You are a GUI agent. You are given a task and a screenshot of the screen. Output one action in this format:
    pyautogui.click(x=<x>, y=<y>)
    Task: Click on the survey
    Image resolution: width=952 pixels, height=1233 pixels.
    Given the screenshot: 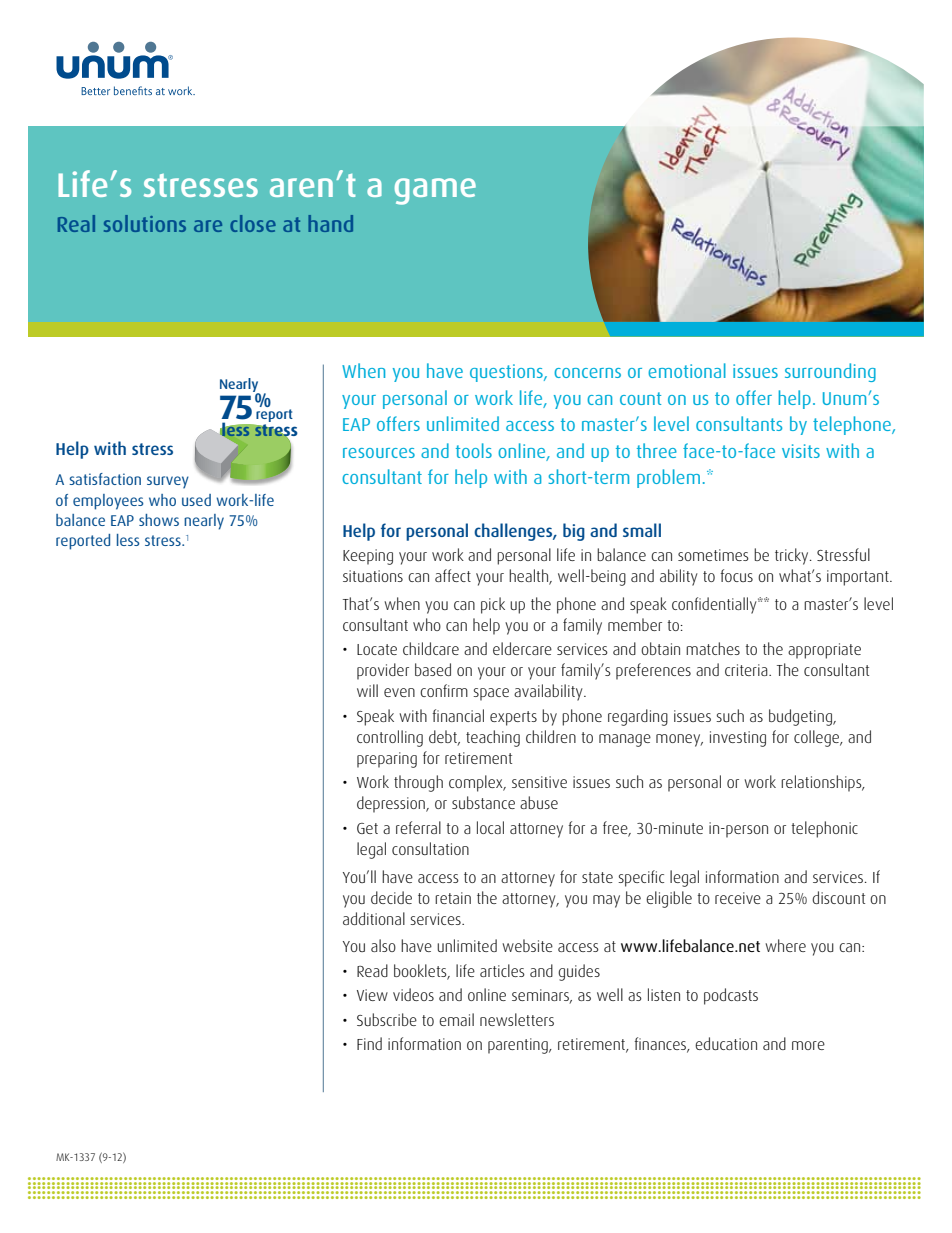 What is the action you would take?
    pyautogui.click(x=168, y=482)
